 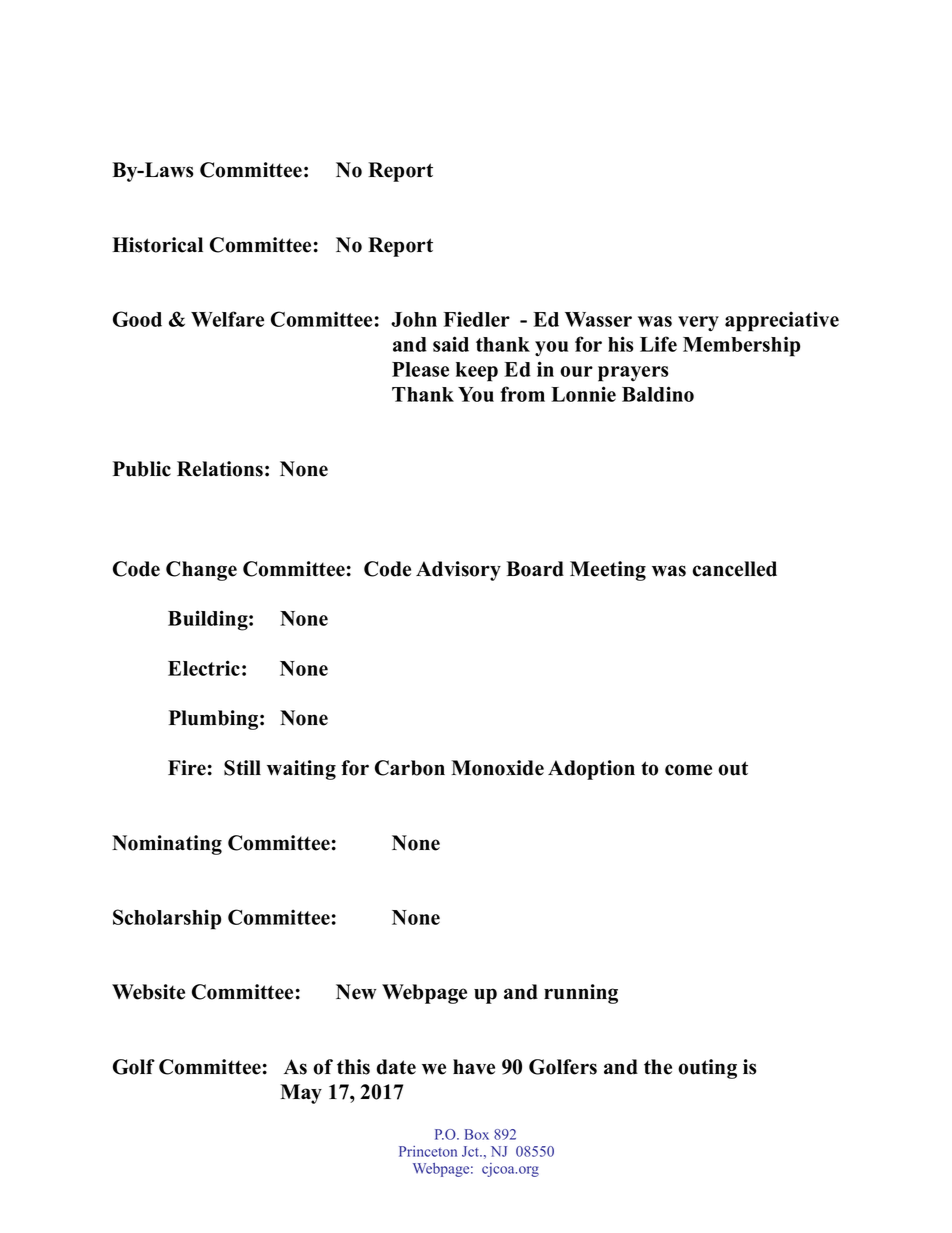 What do you see at coordinates (167, 919) in the page?
I see `Scholarship` at bounding box center [167, 919].
